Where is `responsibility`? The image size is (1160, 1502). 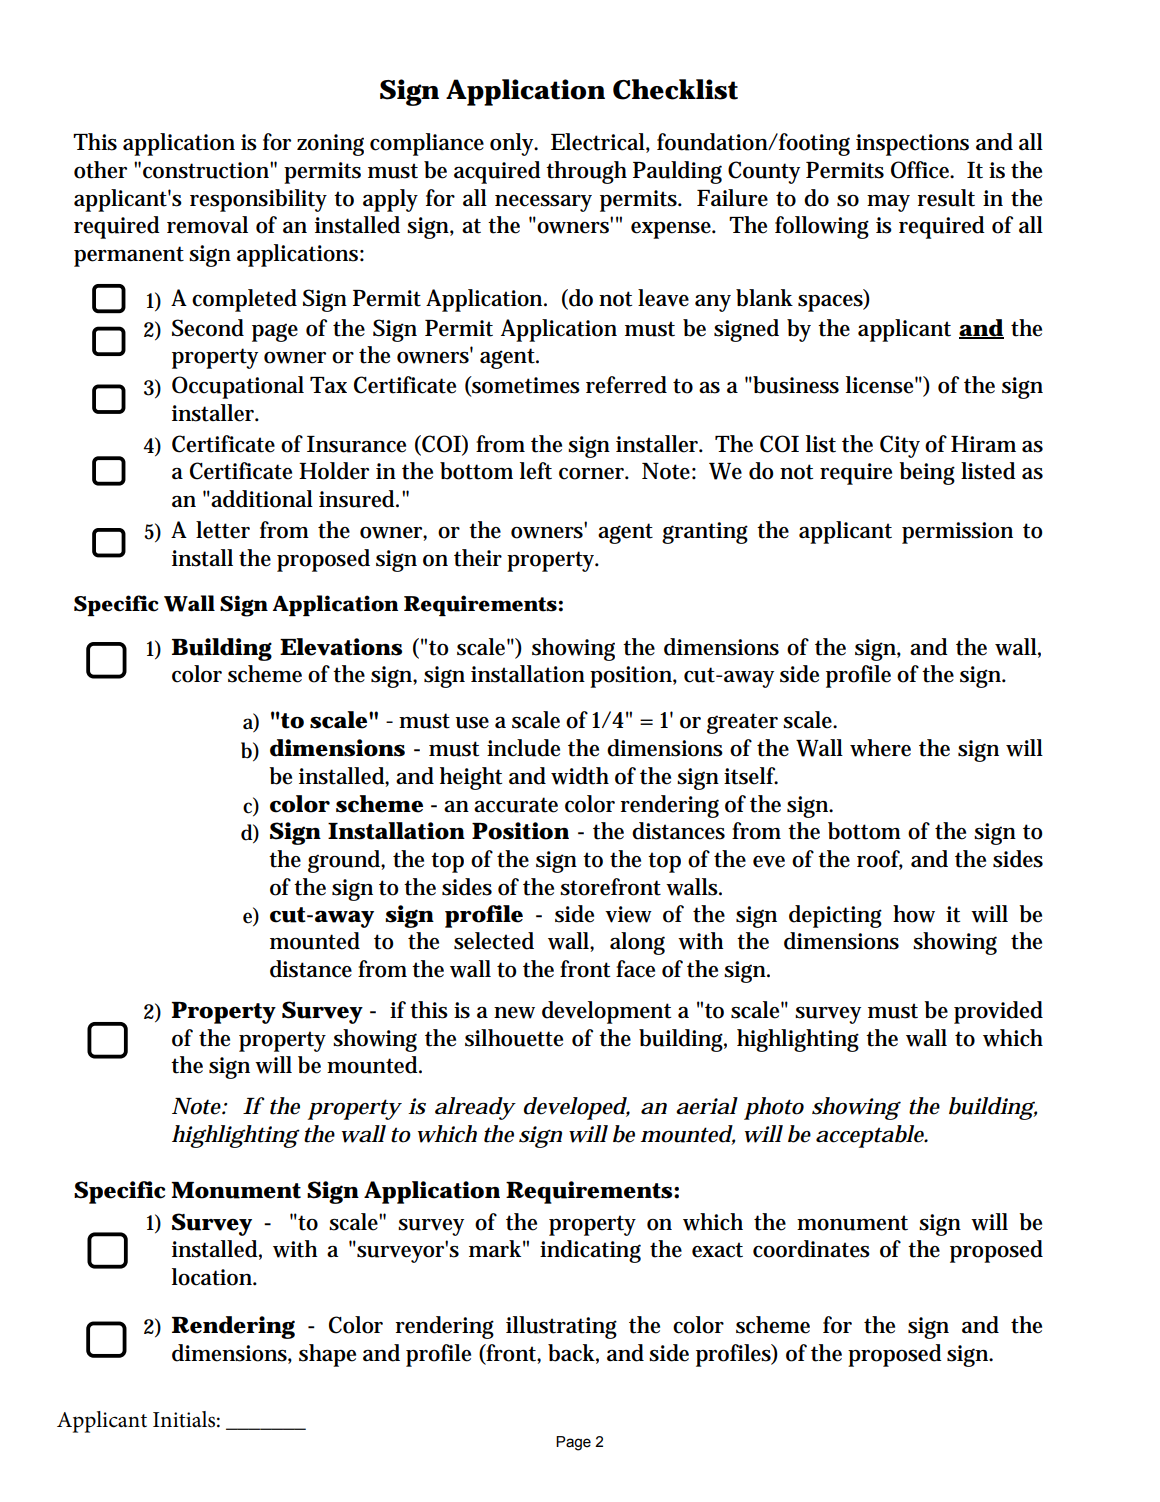 responsibility is located at coordinates (258, 200).
